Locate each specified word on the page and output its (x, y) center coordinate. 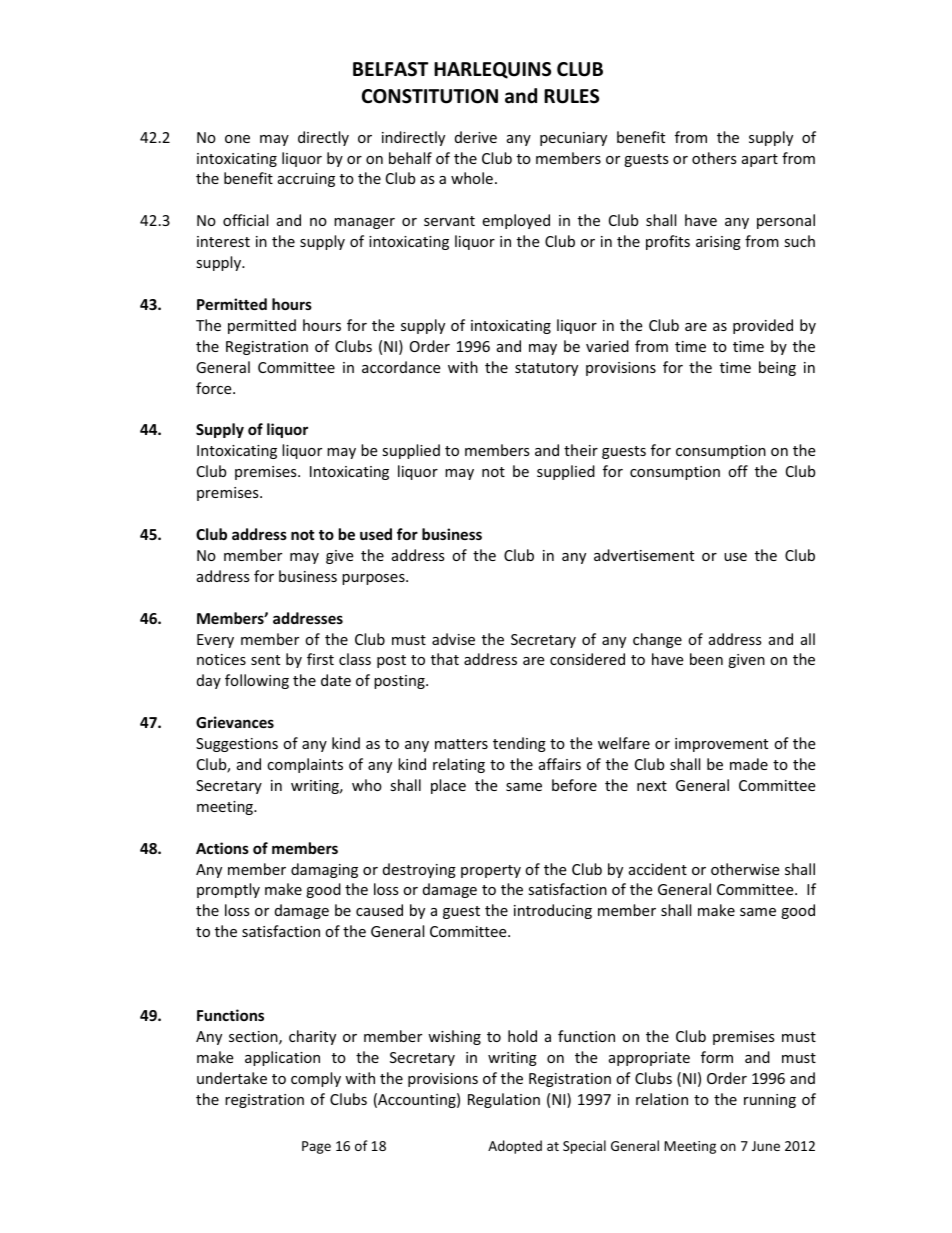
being (777, 368)
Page (316, 1147)
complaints (305, 765)
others (714, 158)
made (749, 764)
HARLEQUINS (492, 70)
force (215, 388)
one (237, 139)
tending (519, 744)
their (581, 450)
